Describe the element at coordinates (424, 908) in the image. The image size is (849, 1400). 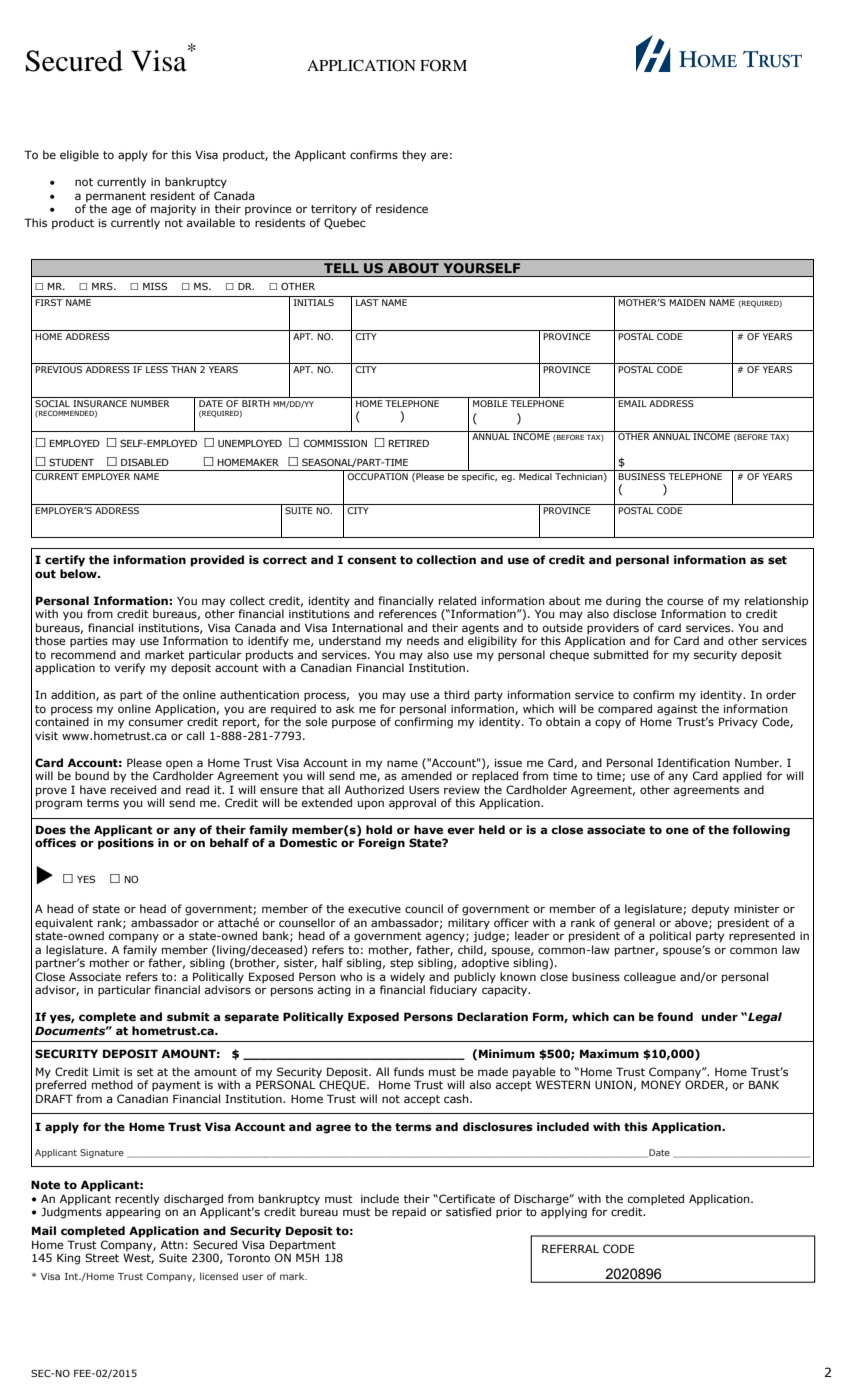
I see `council` at that location.
